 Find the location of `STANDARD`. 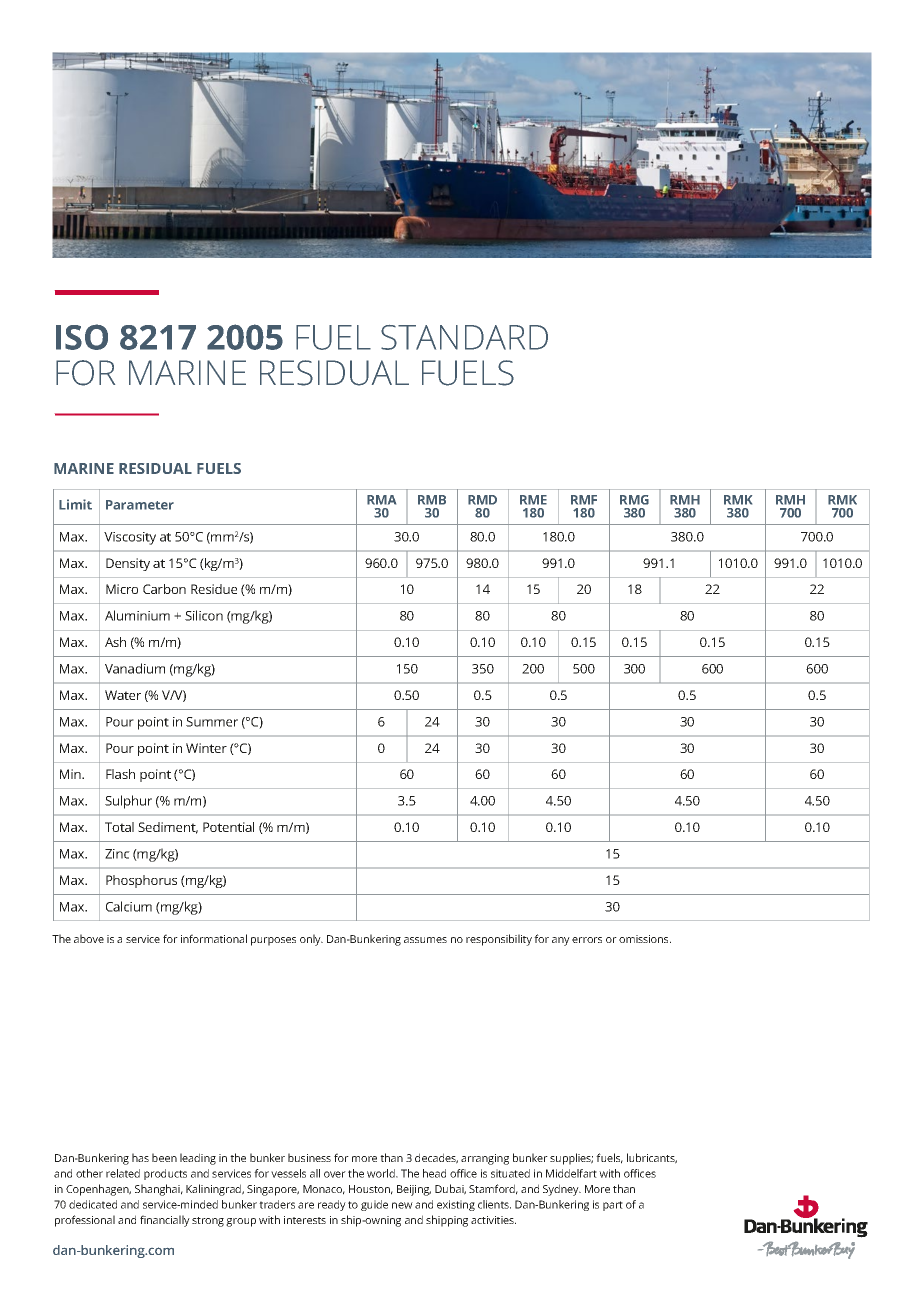

STANDARD is located at coordinates (464, 337).
